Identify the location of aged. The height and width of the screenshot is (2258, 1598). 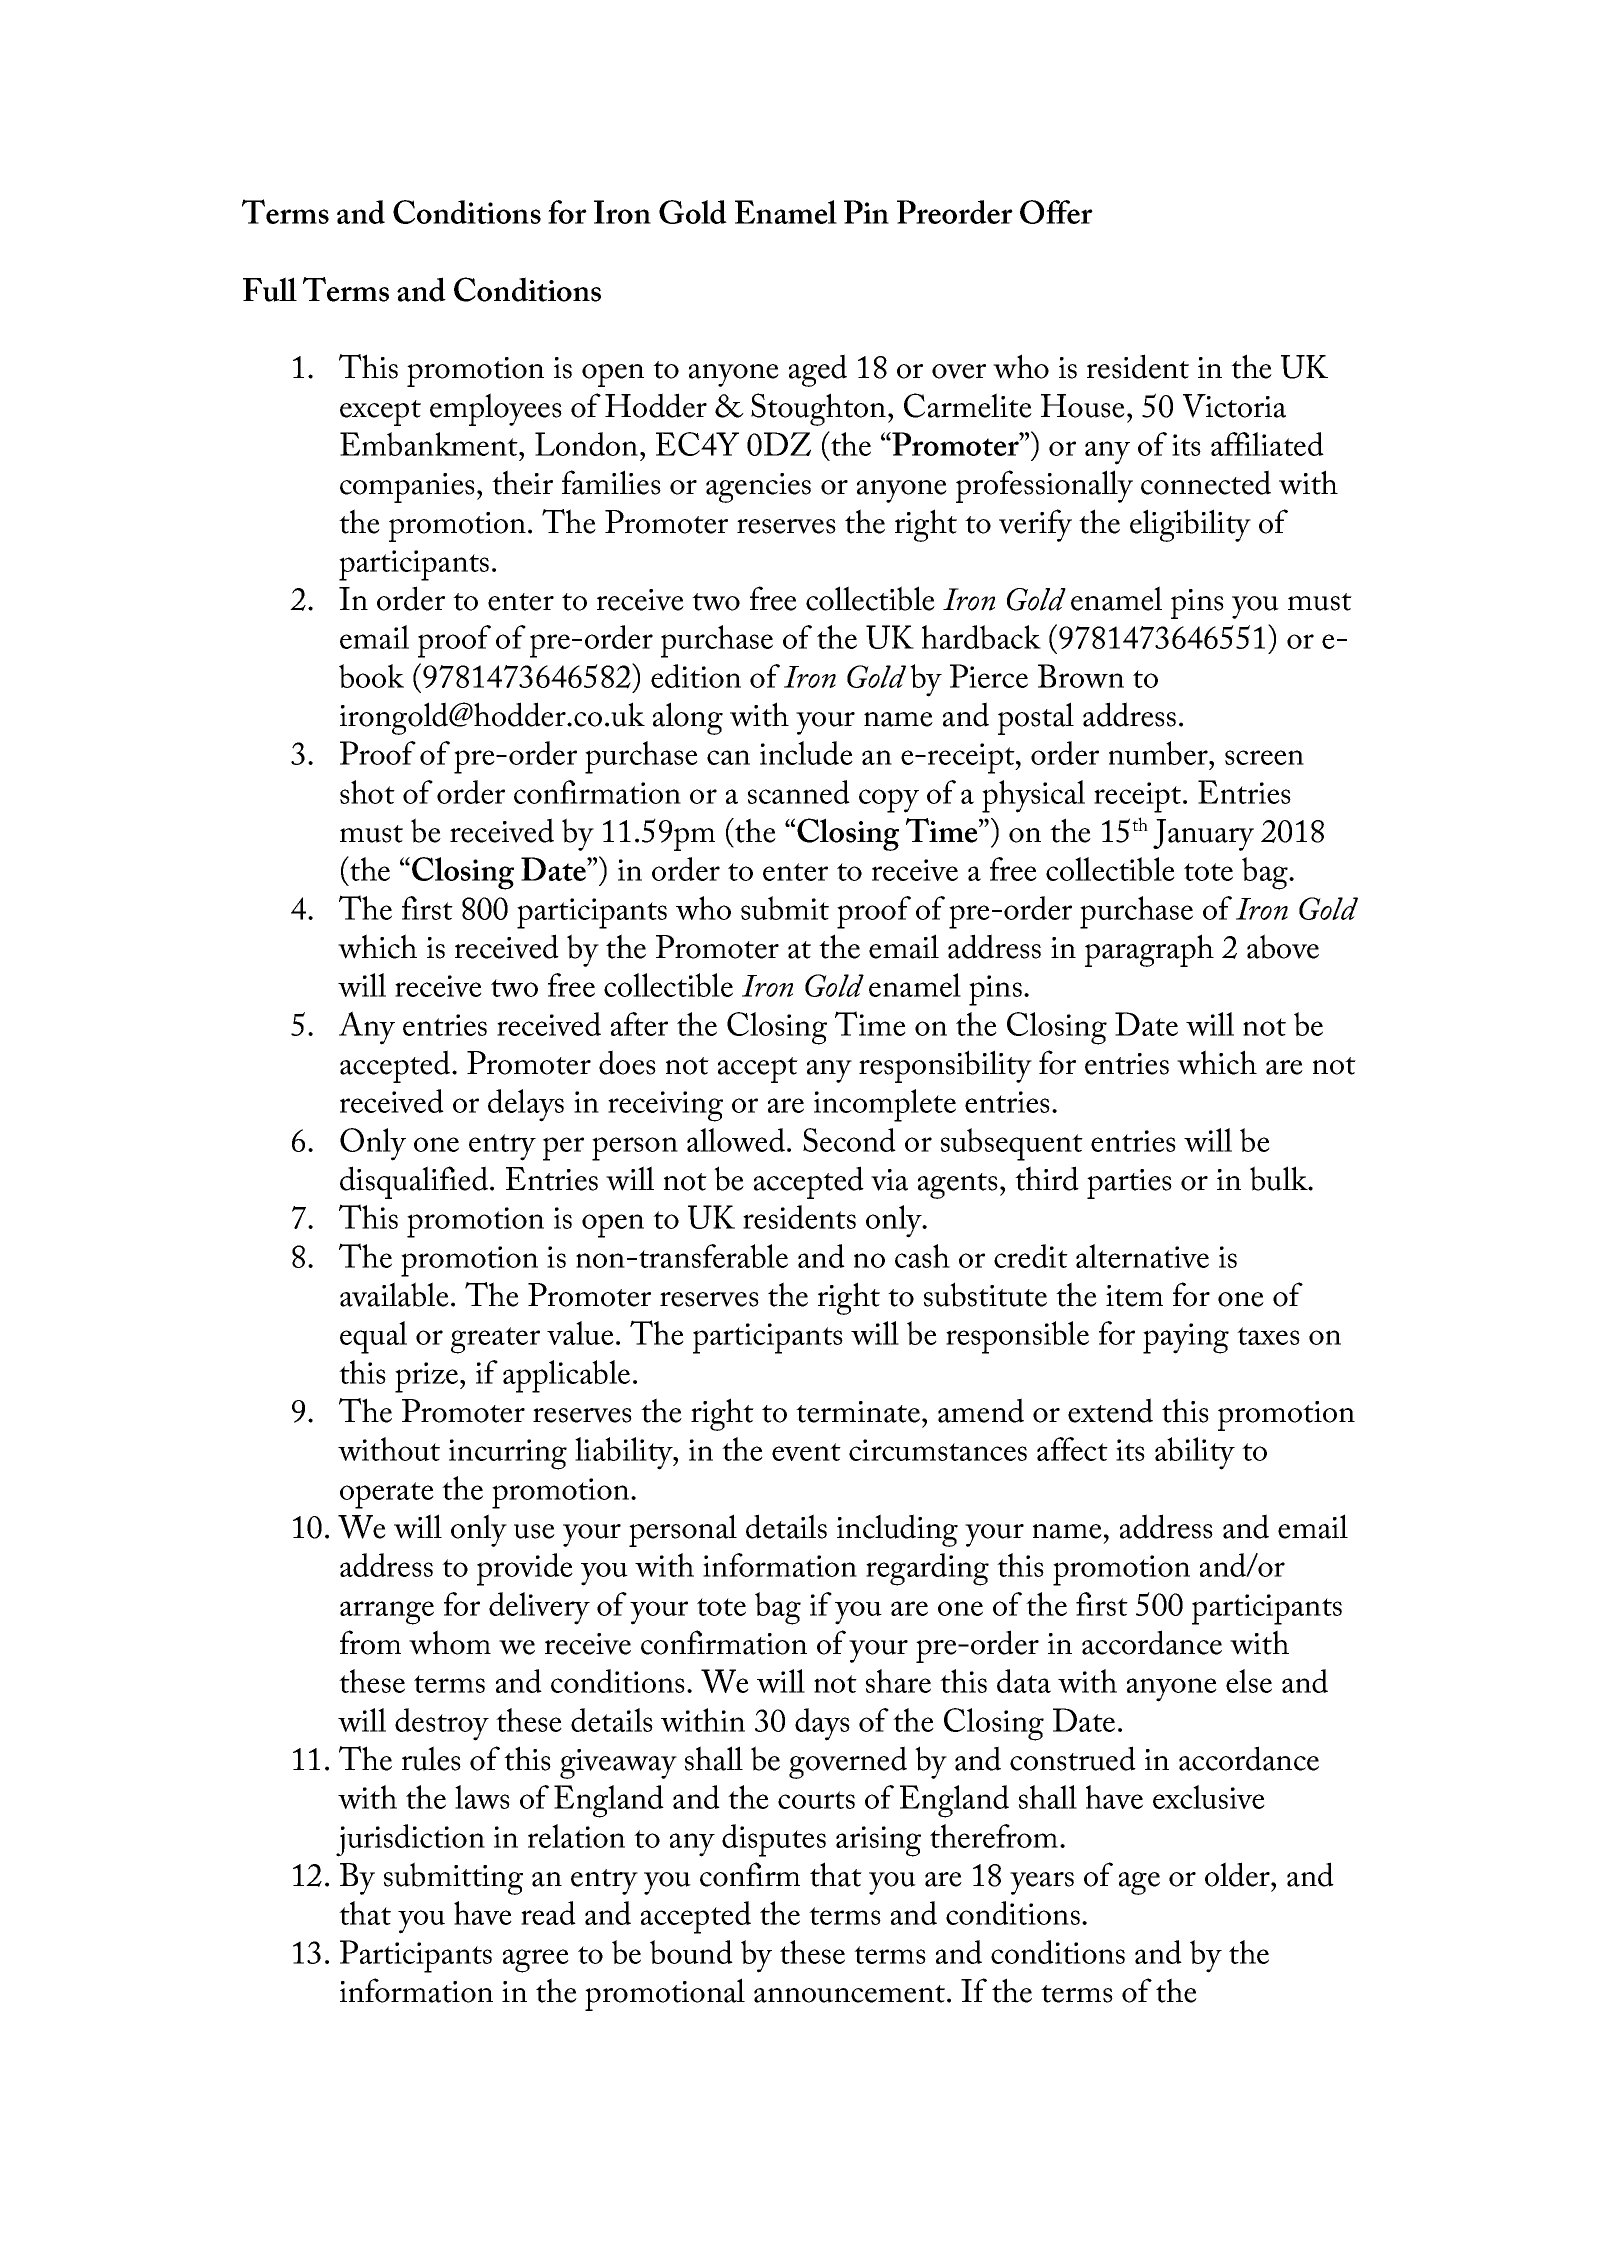
(818, 370).
